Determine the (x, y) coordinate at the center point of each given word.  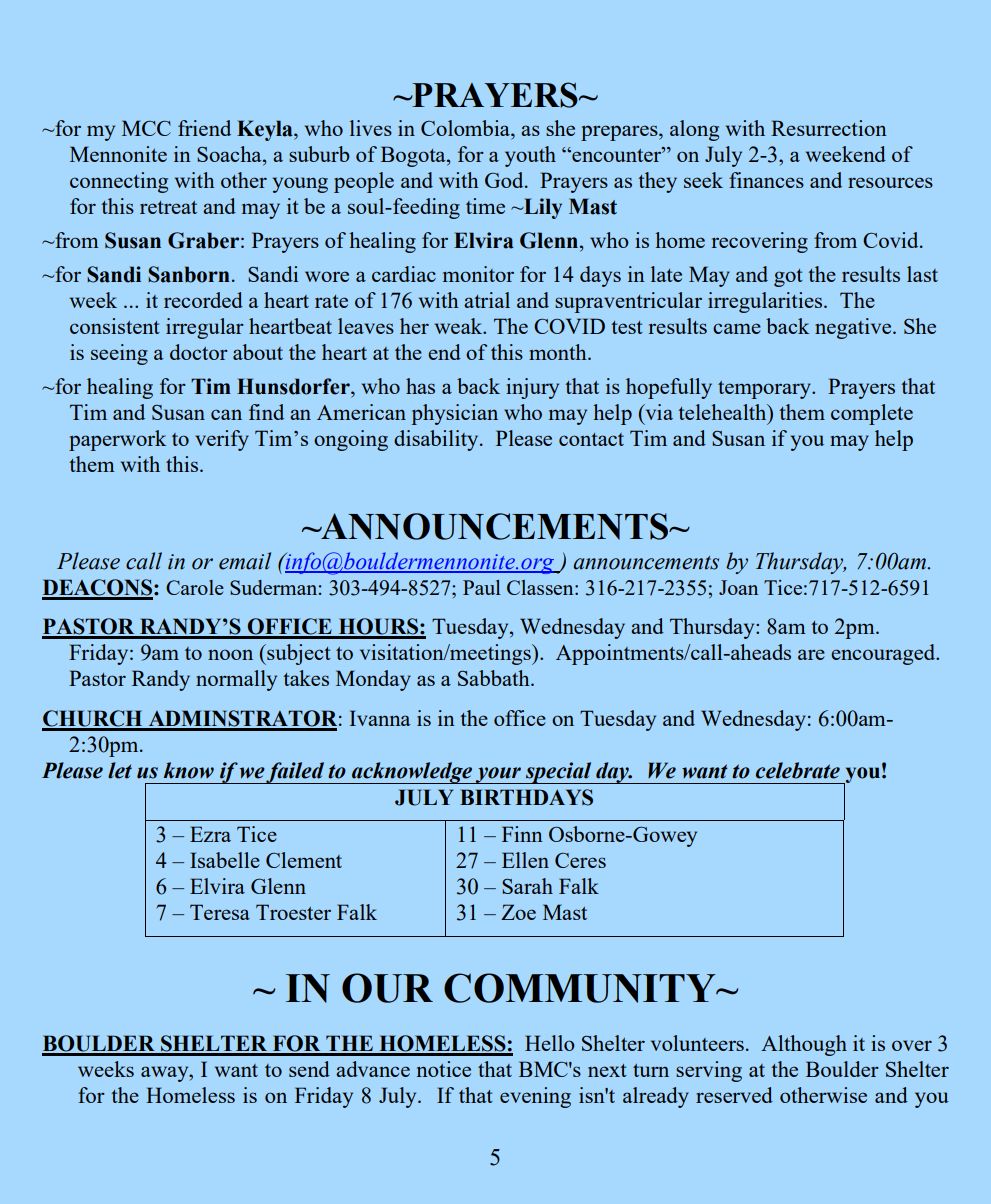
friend (204, 128)
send (309, 1069)
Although (804, 1045)
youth (530, 156)
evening (535, 1097)
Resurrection (829, 128)
